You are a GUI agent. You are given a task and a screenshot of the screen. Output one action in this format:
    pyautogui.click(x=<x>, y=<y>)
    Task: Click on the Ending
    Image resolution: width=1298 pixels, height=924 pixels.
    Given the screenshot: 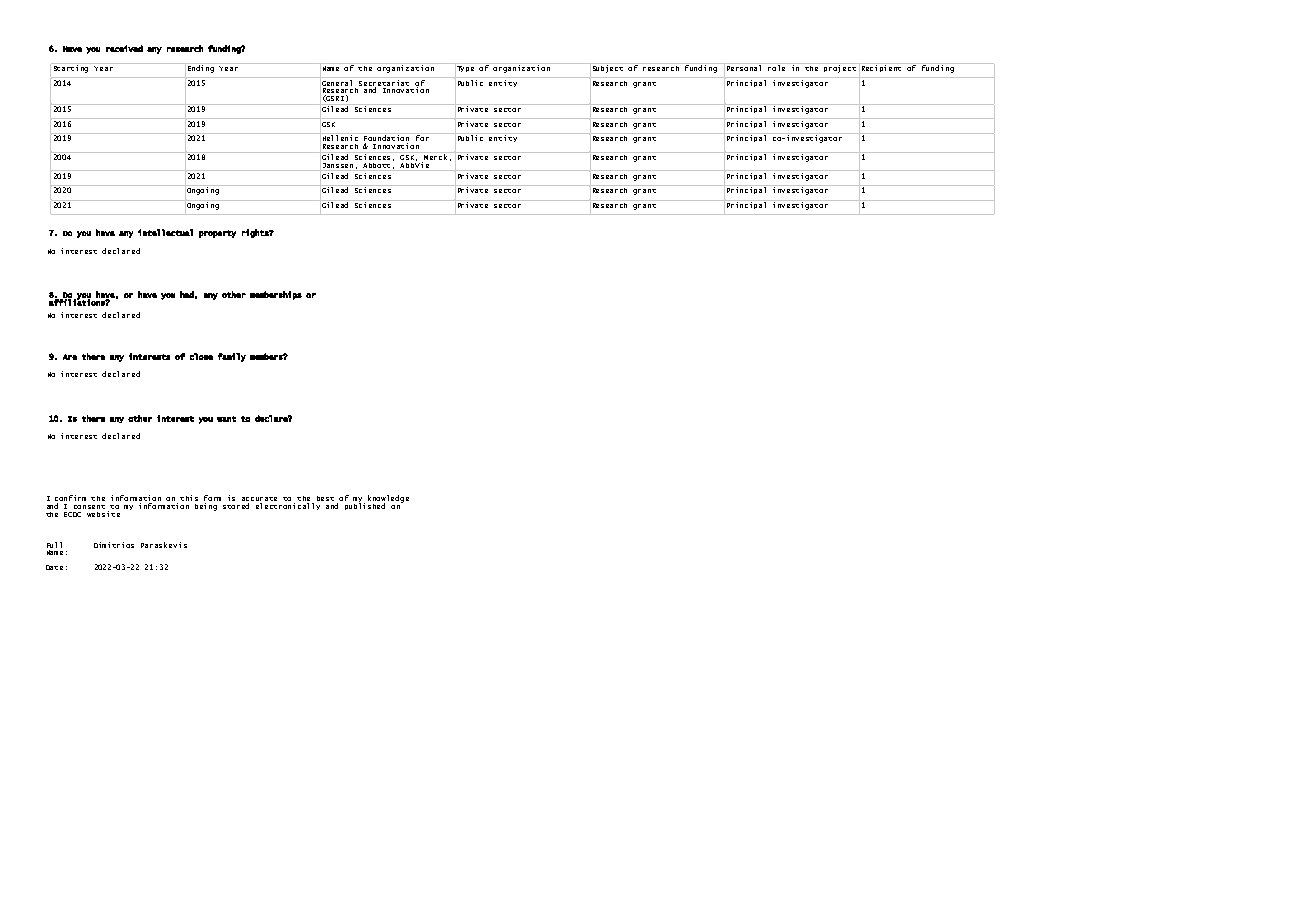 What is the action you would take?
    pyautogui.click(x=201, y=69)
